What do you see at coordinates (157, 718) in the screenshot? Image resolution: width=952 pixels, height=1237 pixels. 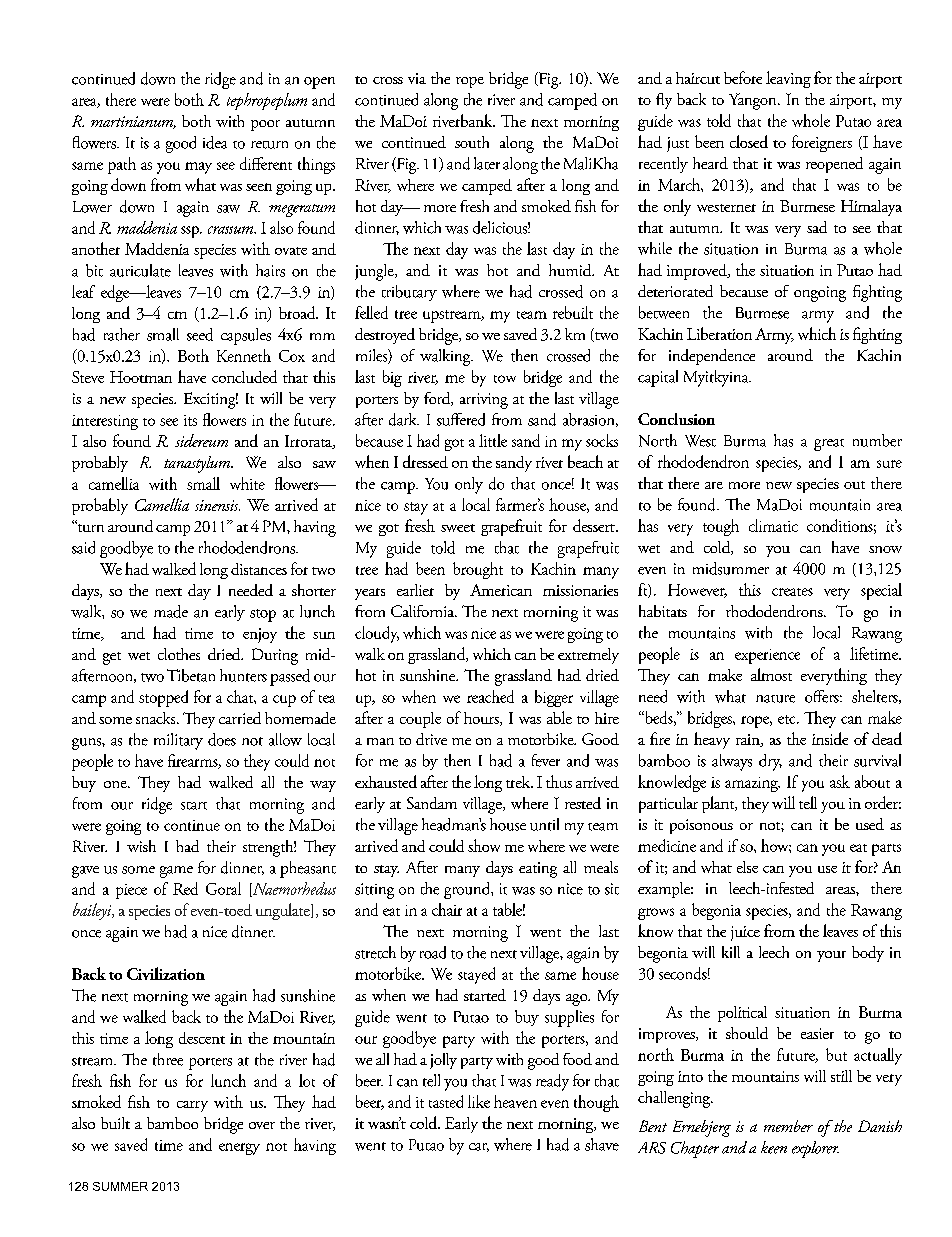 I see `snacks` at bounding box center [157, 718].
